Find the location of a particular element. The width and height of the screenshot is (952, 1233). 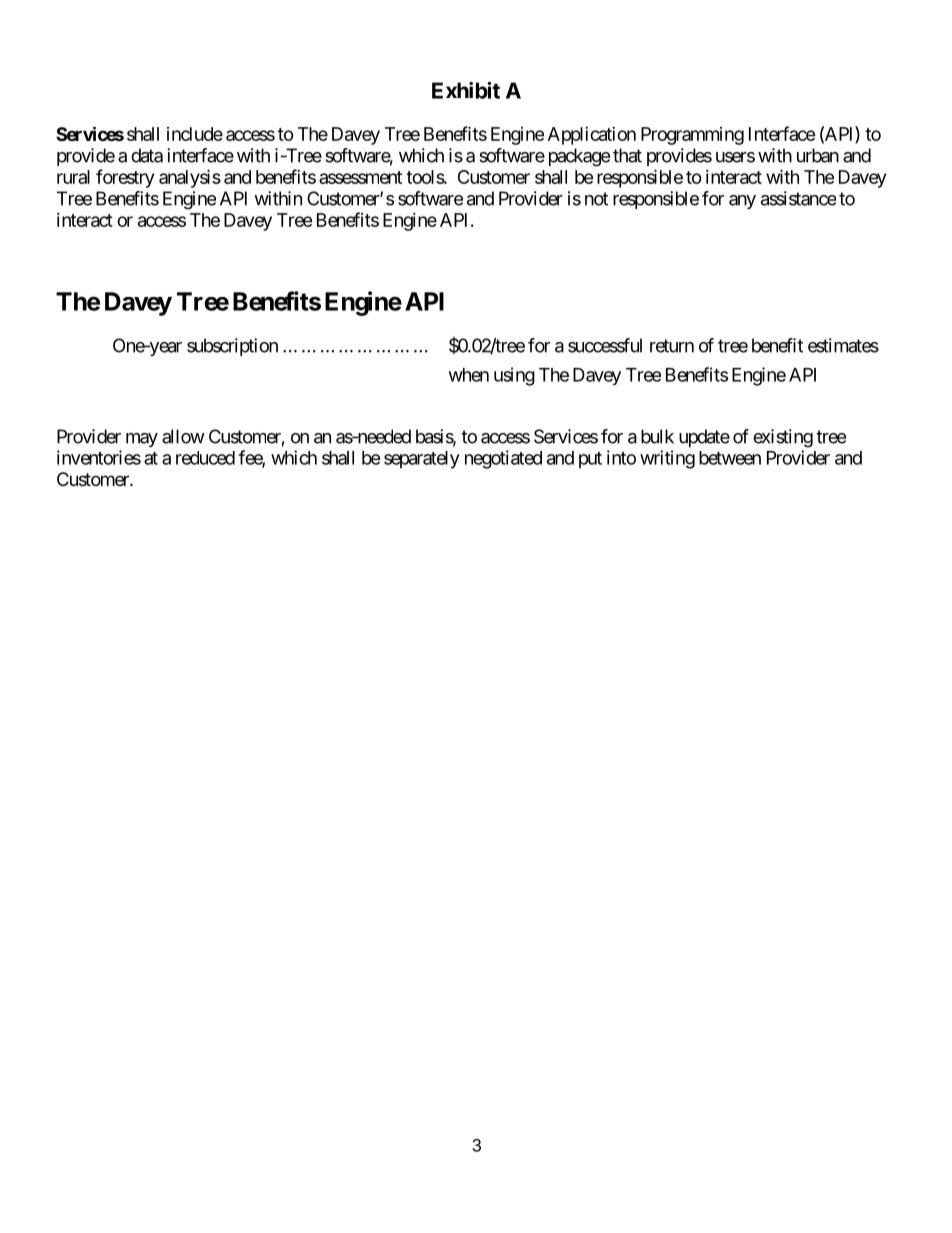

return is located at coordinates (672, 346).
